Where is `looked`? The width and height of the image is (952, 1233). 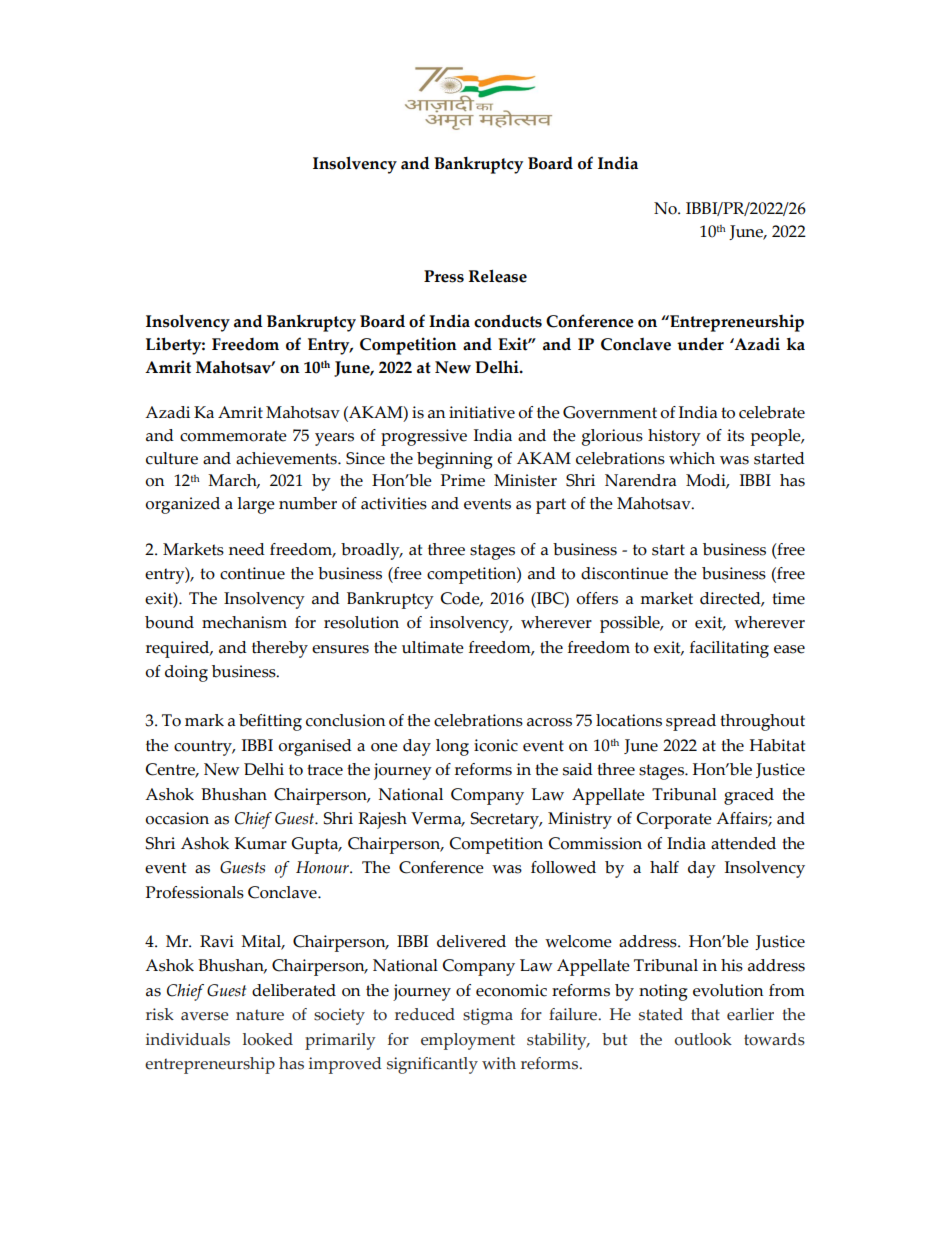 looked is located at coordinates (268, 1039).
